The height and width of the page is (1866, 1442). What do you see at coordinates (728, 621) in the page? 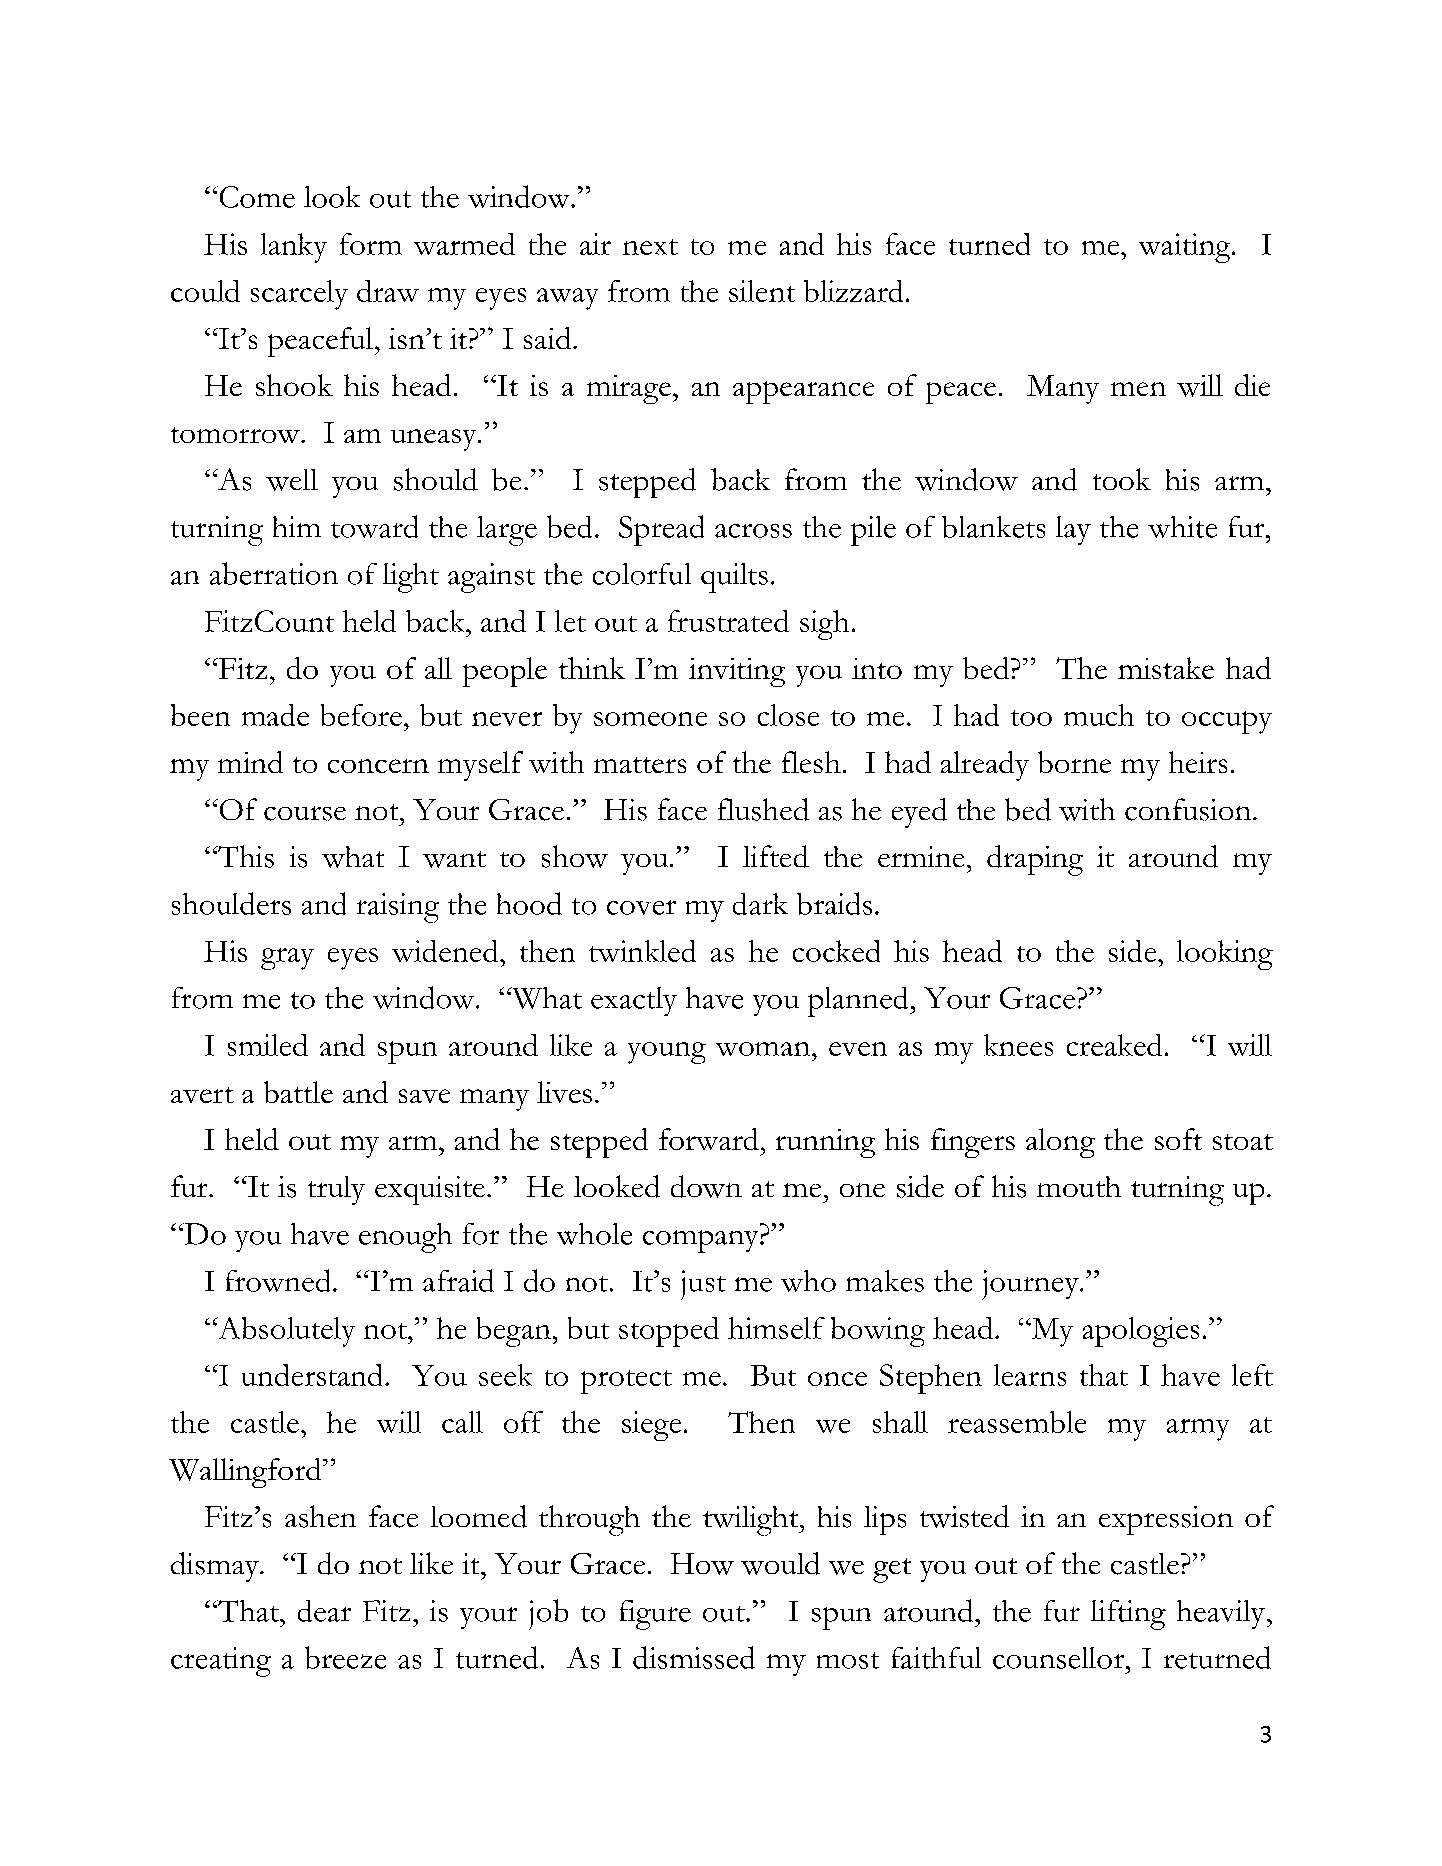
I see `frustrated` at bounding box center [728, 621].
